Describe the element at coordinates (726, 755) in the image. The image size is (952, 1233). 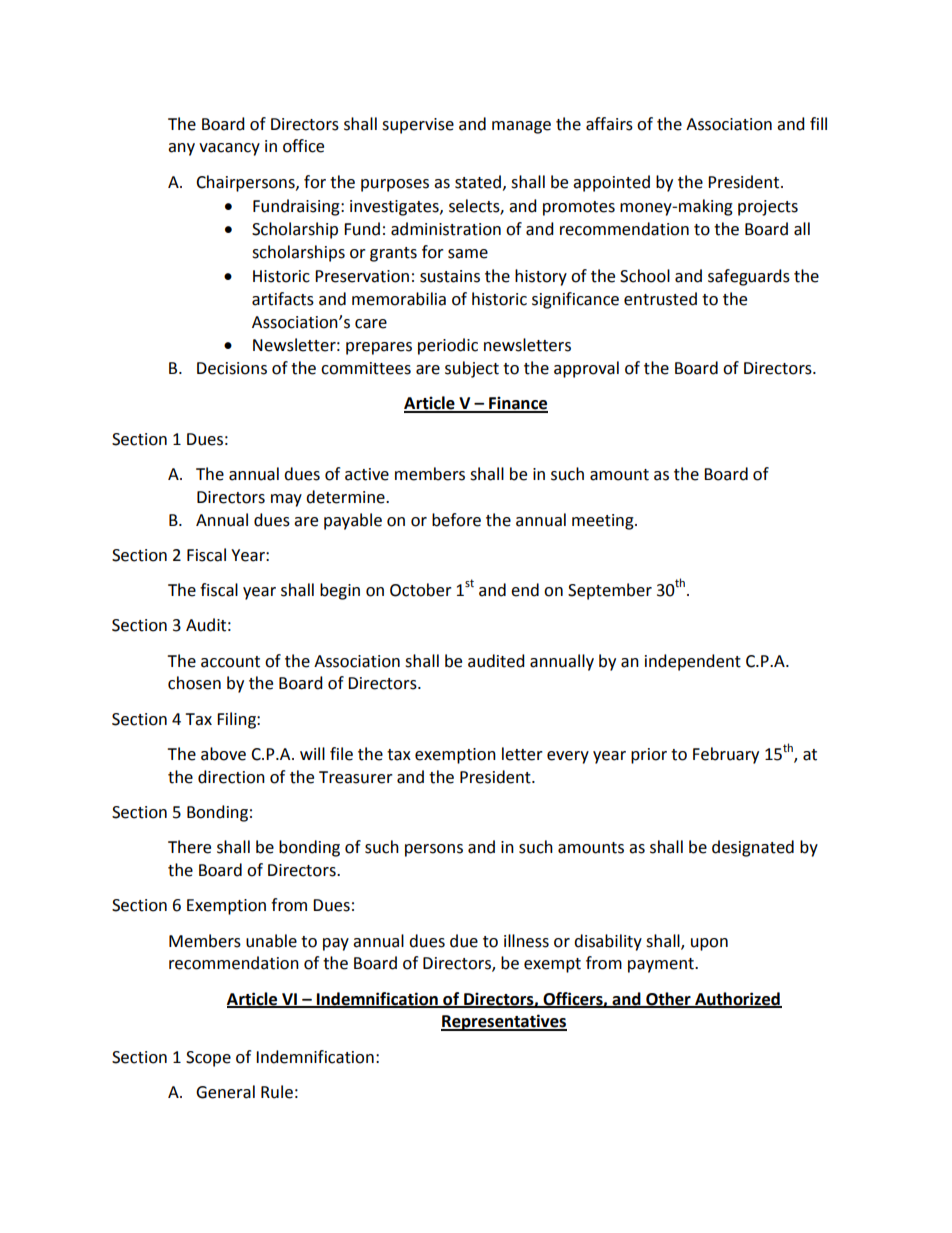
I see `February` at that location.
